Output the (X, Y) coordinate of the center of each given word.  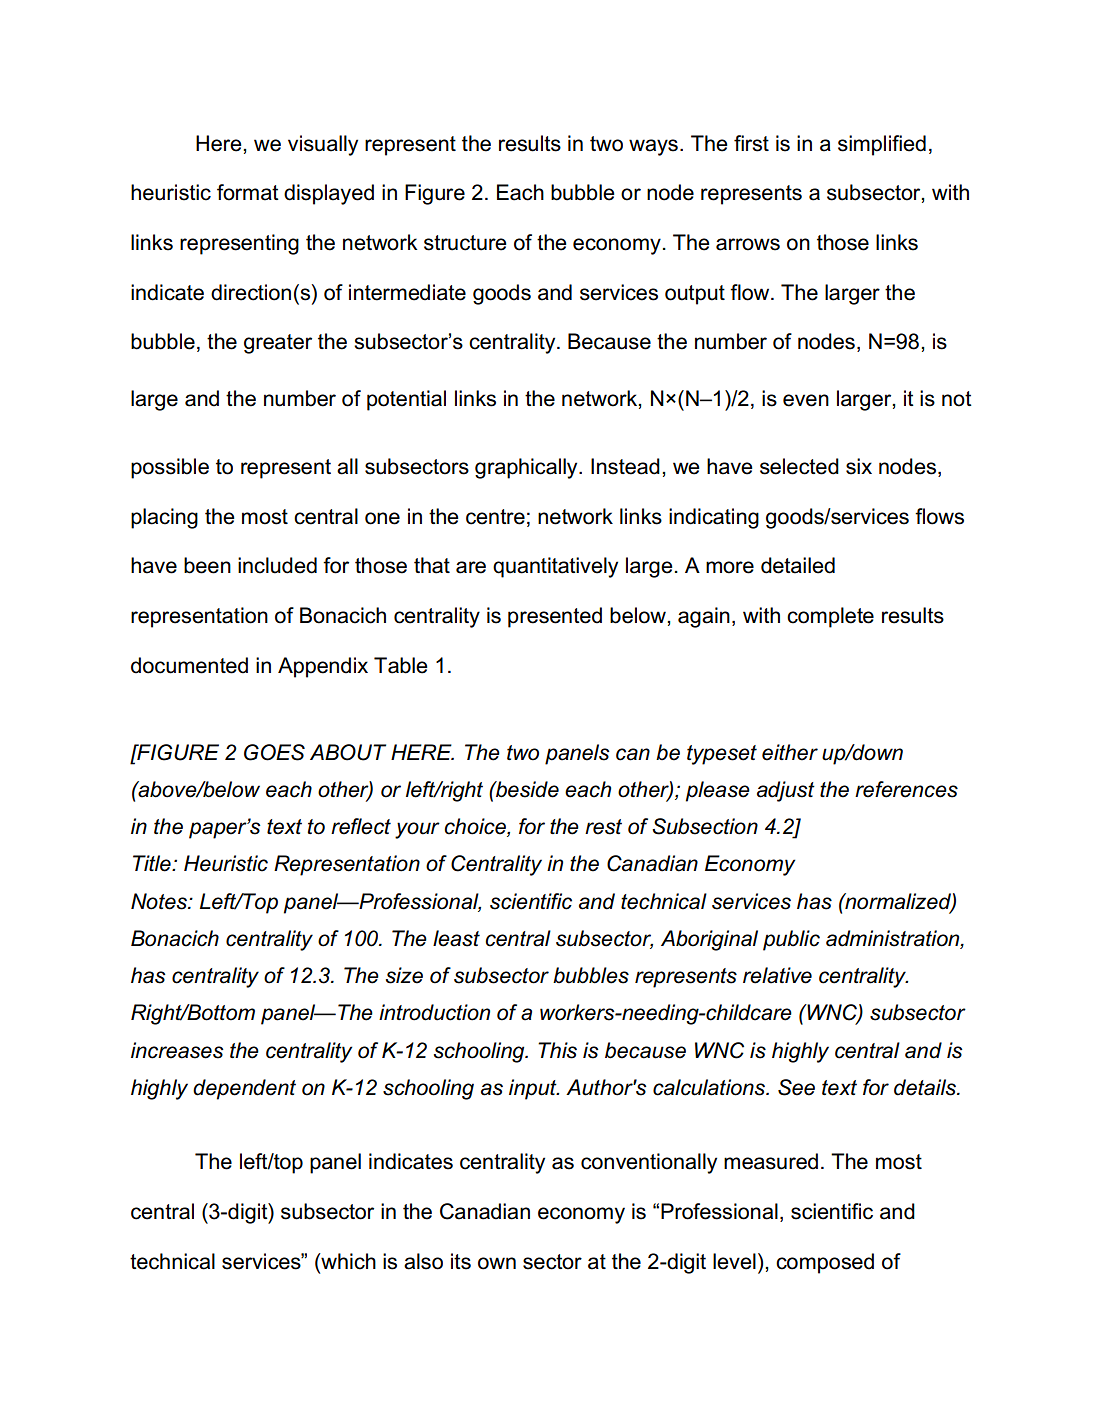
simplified (882, 145)
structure (465, 243)
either (790, 752)
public (791, 940)
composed (825, 1263)
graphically (527, 468)
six (859, 466)
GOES (274, 752)
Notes (160, 901)
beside (526, 789)
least (456, 938)
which (347, 1261)
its (461, 1261)
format (248, 192)
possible (170, 468)
